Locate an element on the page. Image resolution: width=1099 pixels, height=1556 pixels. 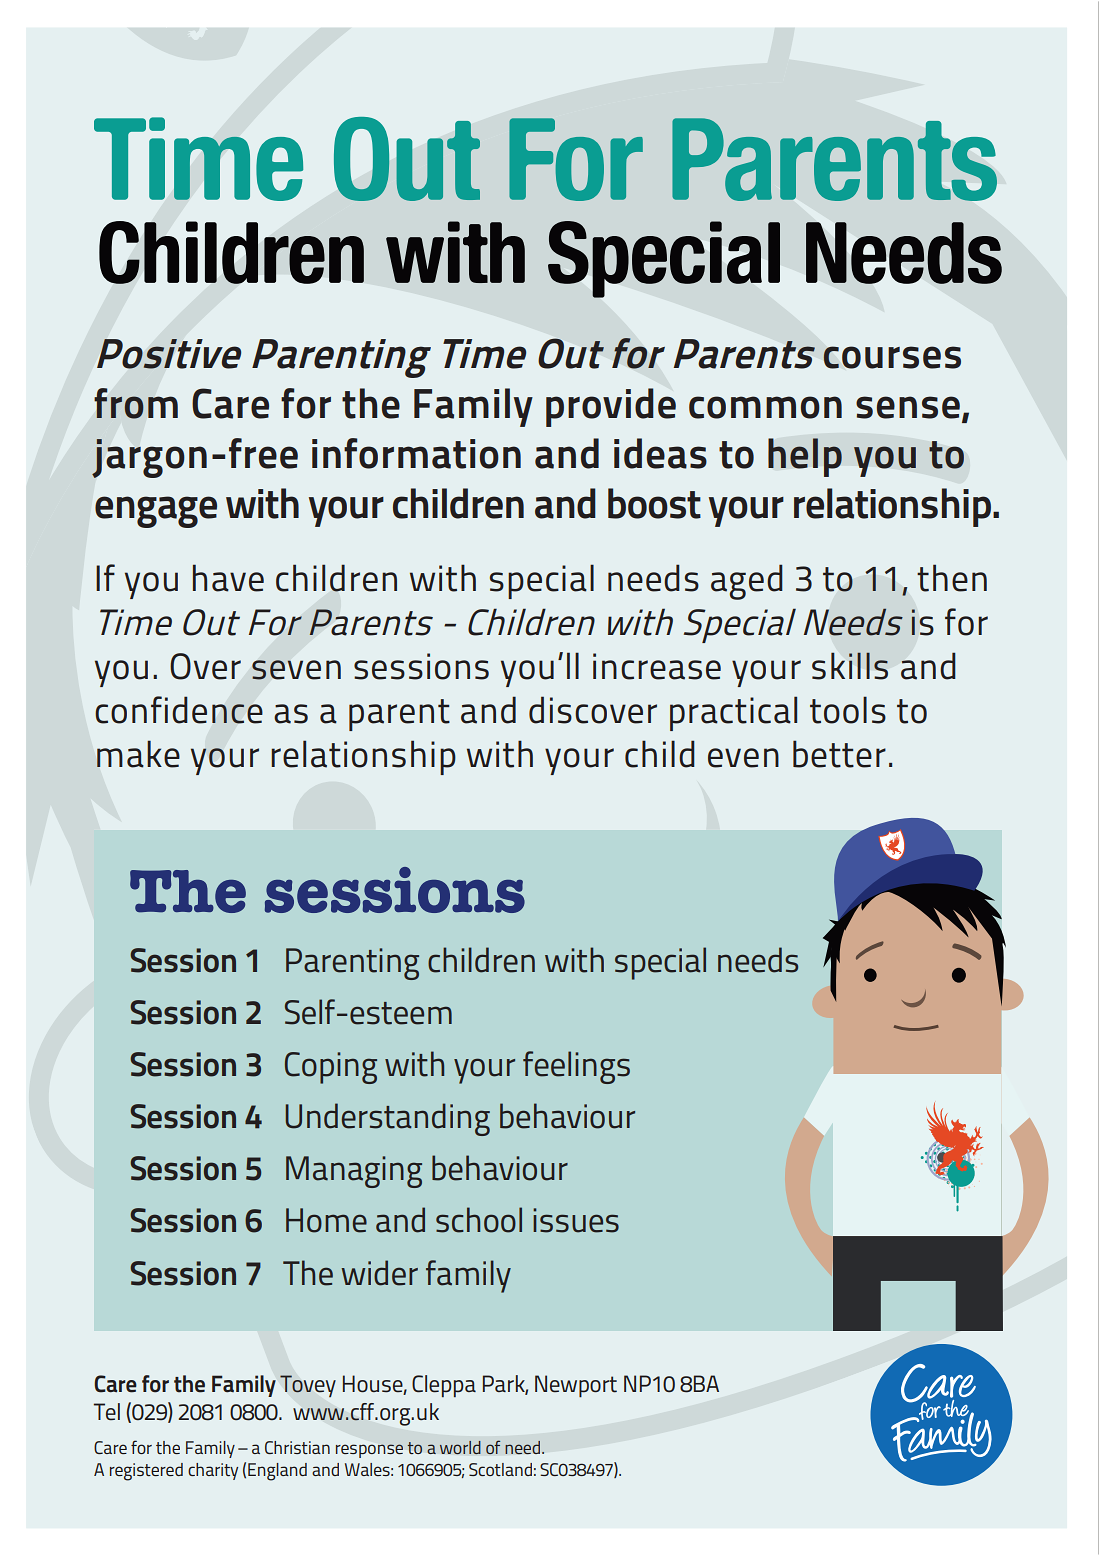
provide is located at coordinates (611, 407).
